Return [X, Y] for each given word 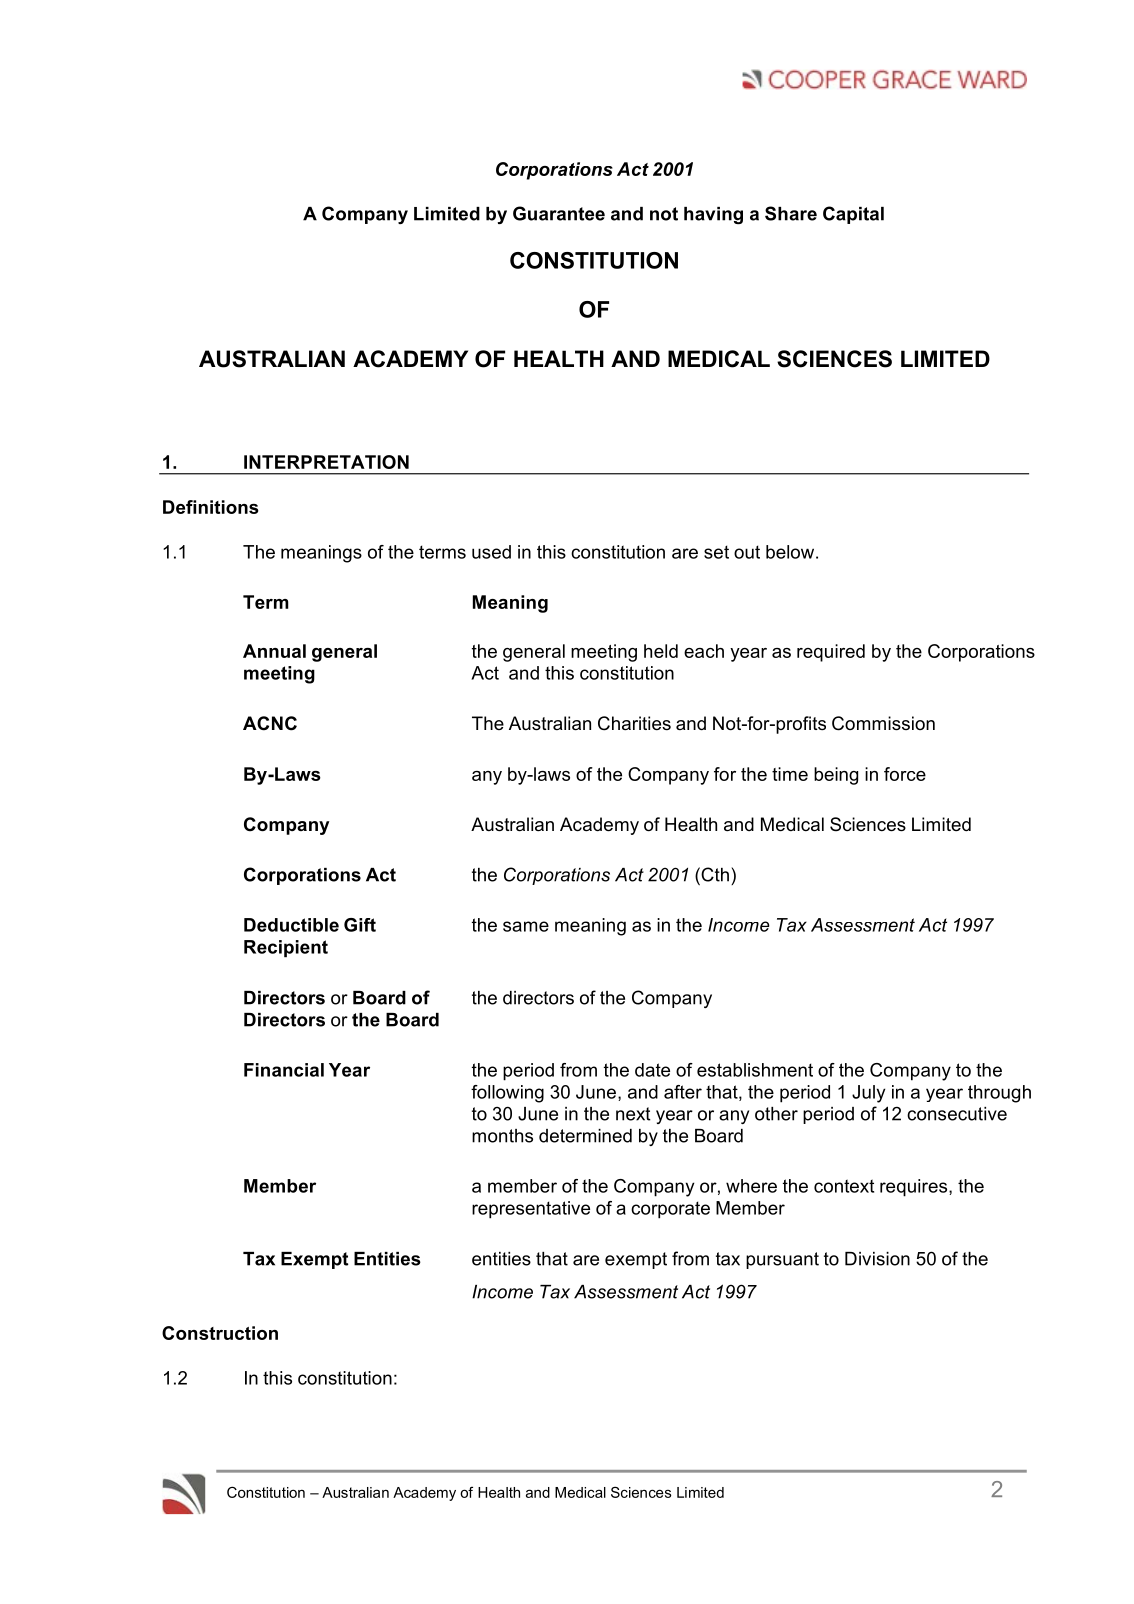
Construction [220, 1333]
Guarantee [559, 213]
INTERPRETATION [326, 462]
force [905, 774]
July [868, 1094]
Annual [274, 651]
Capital [853, 215]
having [713, 215]
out [747, 552]
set [716, 552]
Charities [634, 723]
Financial [284, 1070]
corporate [670, 1210]
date [652, 1070]
